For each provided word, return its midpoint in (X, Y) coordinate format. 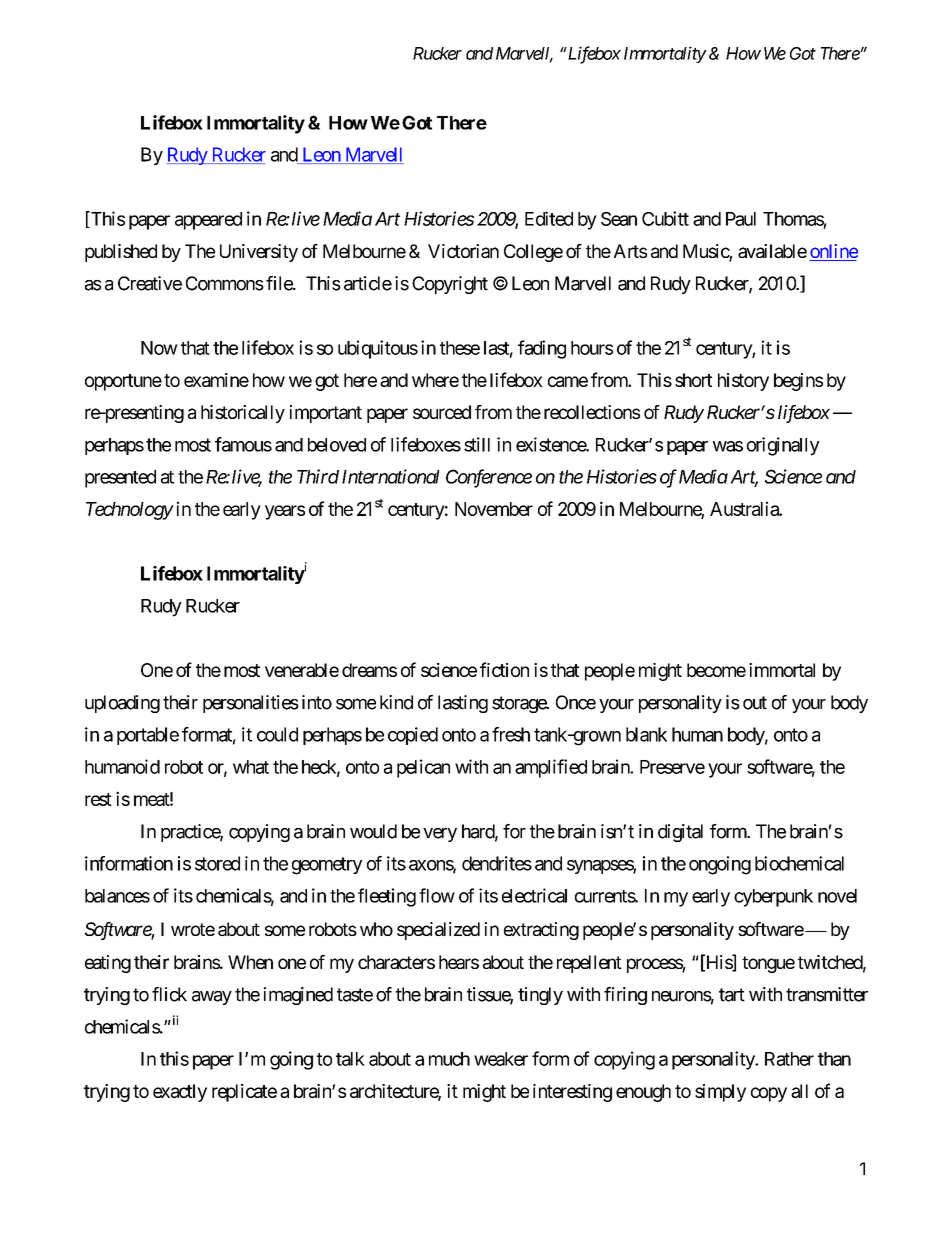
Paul (741, 219)
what (251, 767)
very (440, 835)
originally (783, 446)
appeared (208, 221)
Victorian (463, 251)
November (494, 509)
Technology (129, 511)
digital (680, 833)
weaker (501, 1059)
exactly (180, 1093)
